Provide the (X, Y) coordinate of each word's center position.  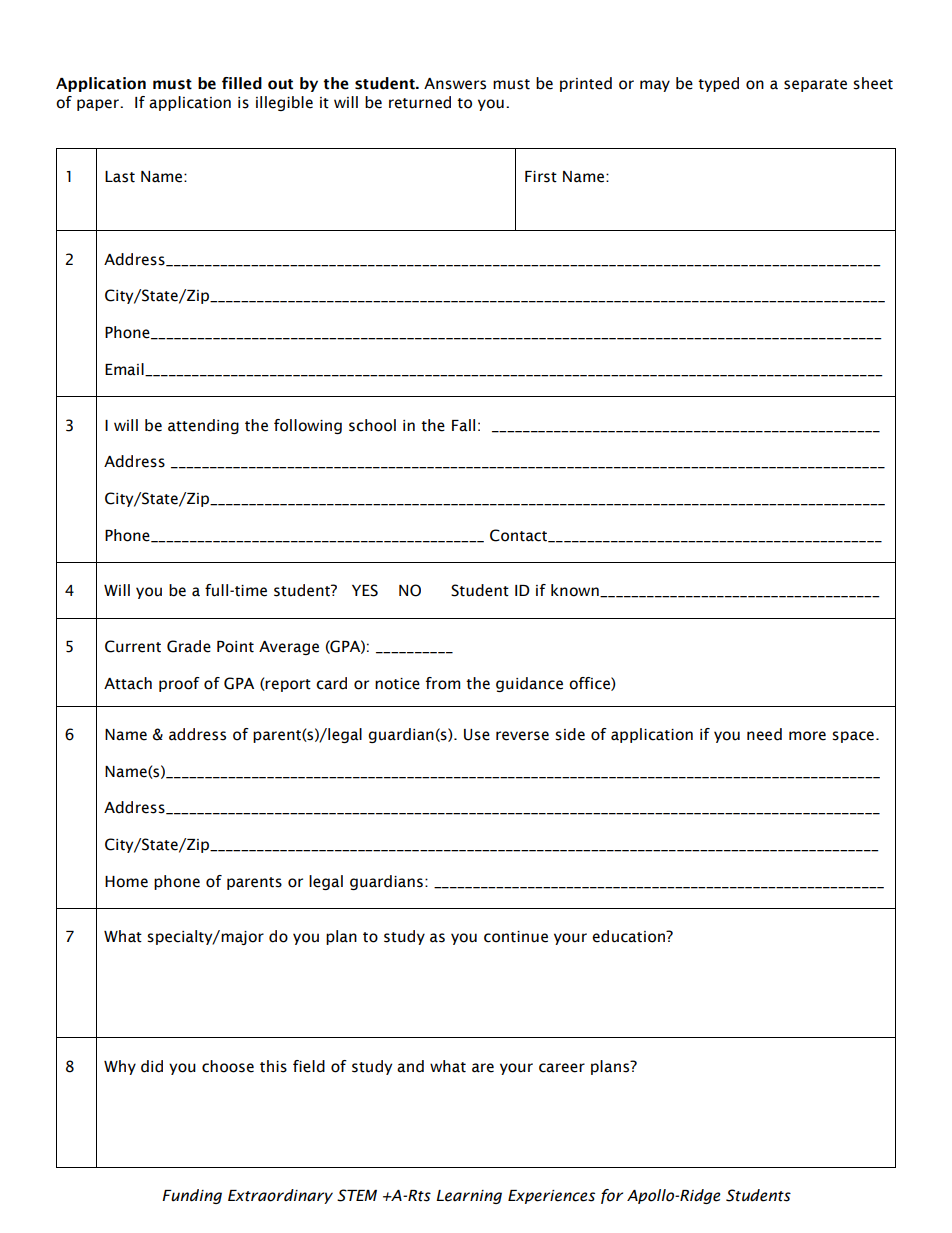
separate (815, 85)
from (443, 683)
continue (516, 937)
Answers (455, 84)
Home (126, 882)
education (629, 936)
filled (242, 83)
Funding (192, 1196)
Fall (463, 425)
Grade (189, 646)
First (541, 177)
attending (203, 426)
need (764, 734)
